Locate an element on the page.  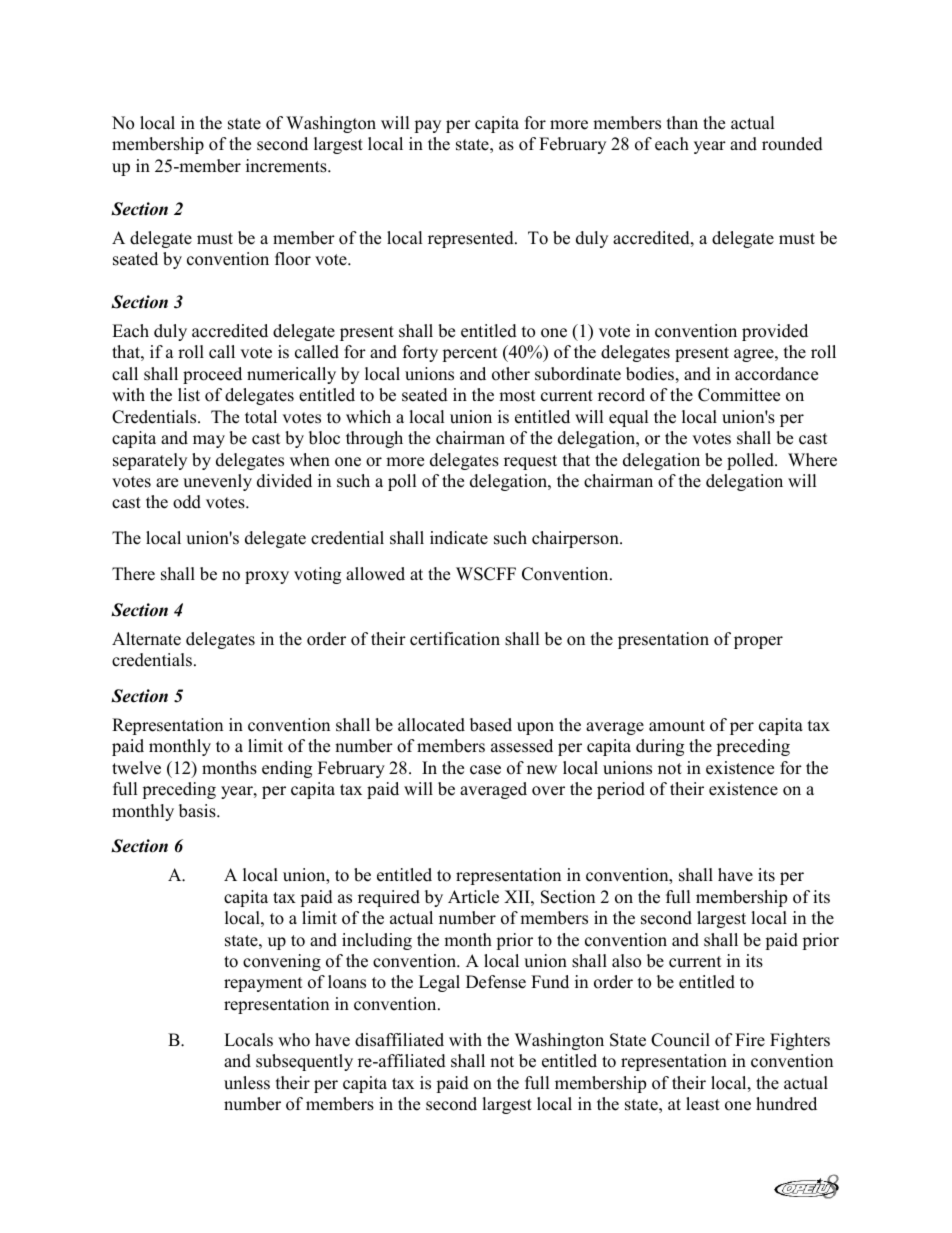
than is located at coordinates (682, 122).
